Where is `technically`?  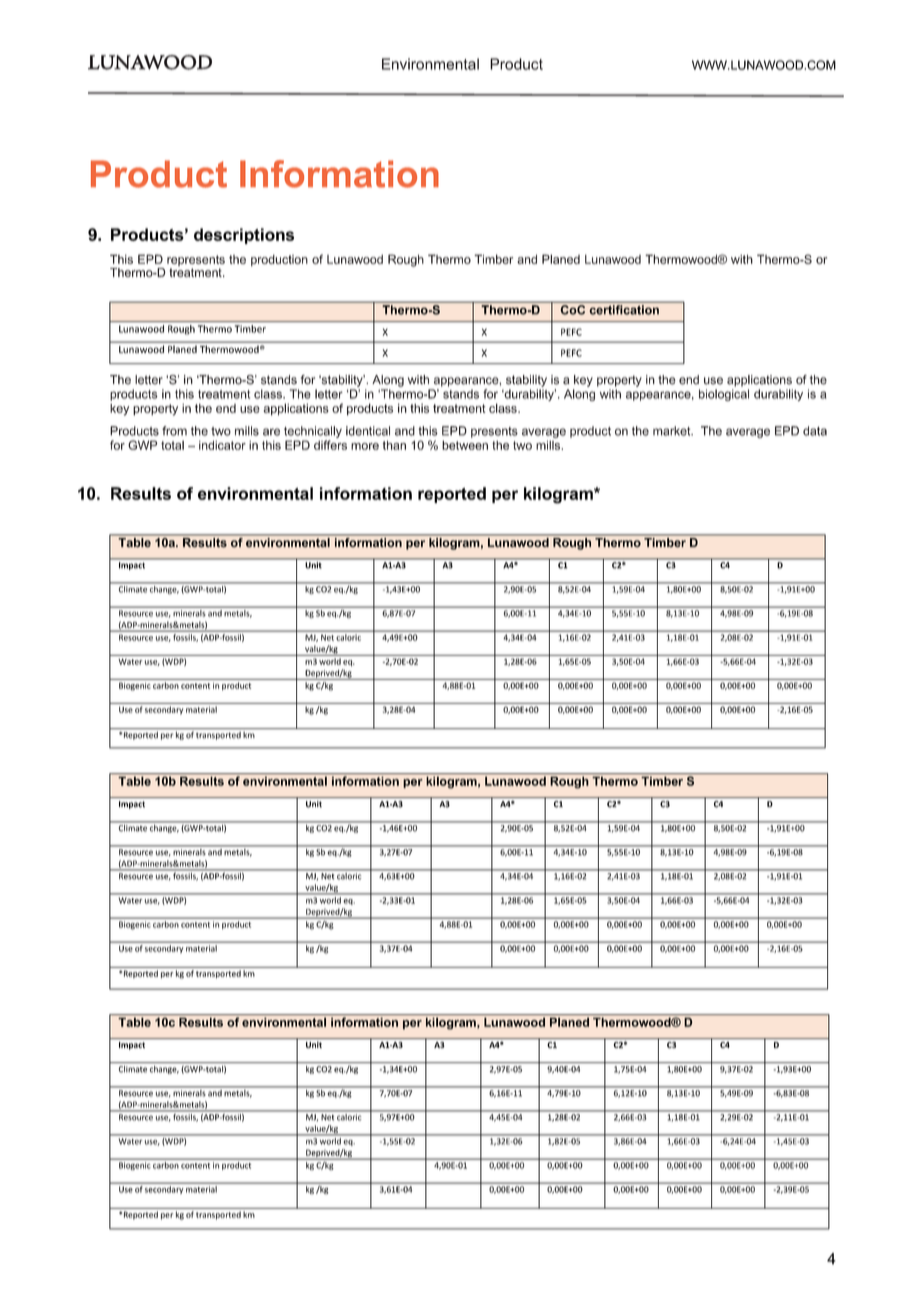
technically is located at coordinates (313, 432).
